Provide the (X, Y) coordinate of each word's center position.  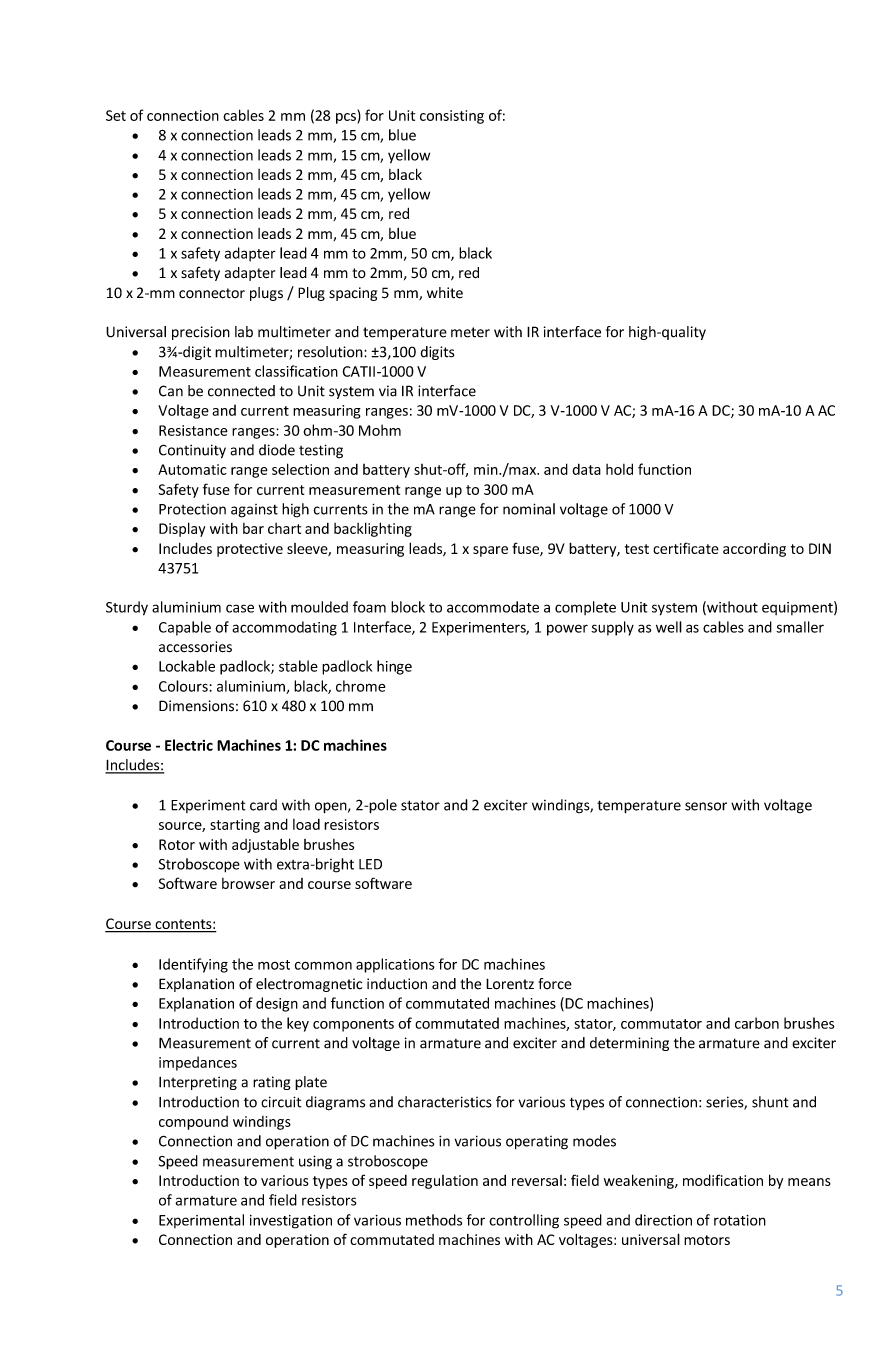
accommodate (493, 607)
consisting (452, 117)
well (669, 627)
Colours (184, 686)
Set (116, 115)
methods (434, 1220)
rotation (740, 1220)
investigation (291, 1222)
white (445, 293)
